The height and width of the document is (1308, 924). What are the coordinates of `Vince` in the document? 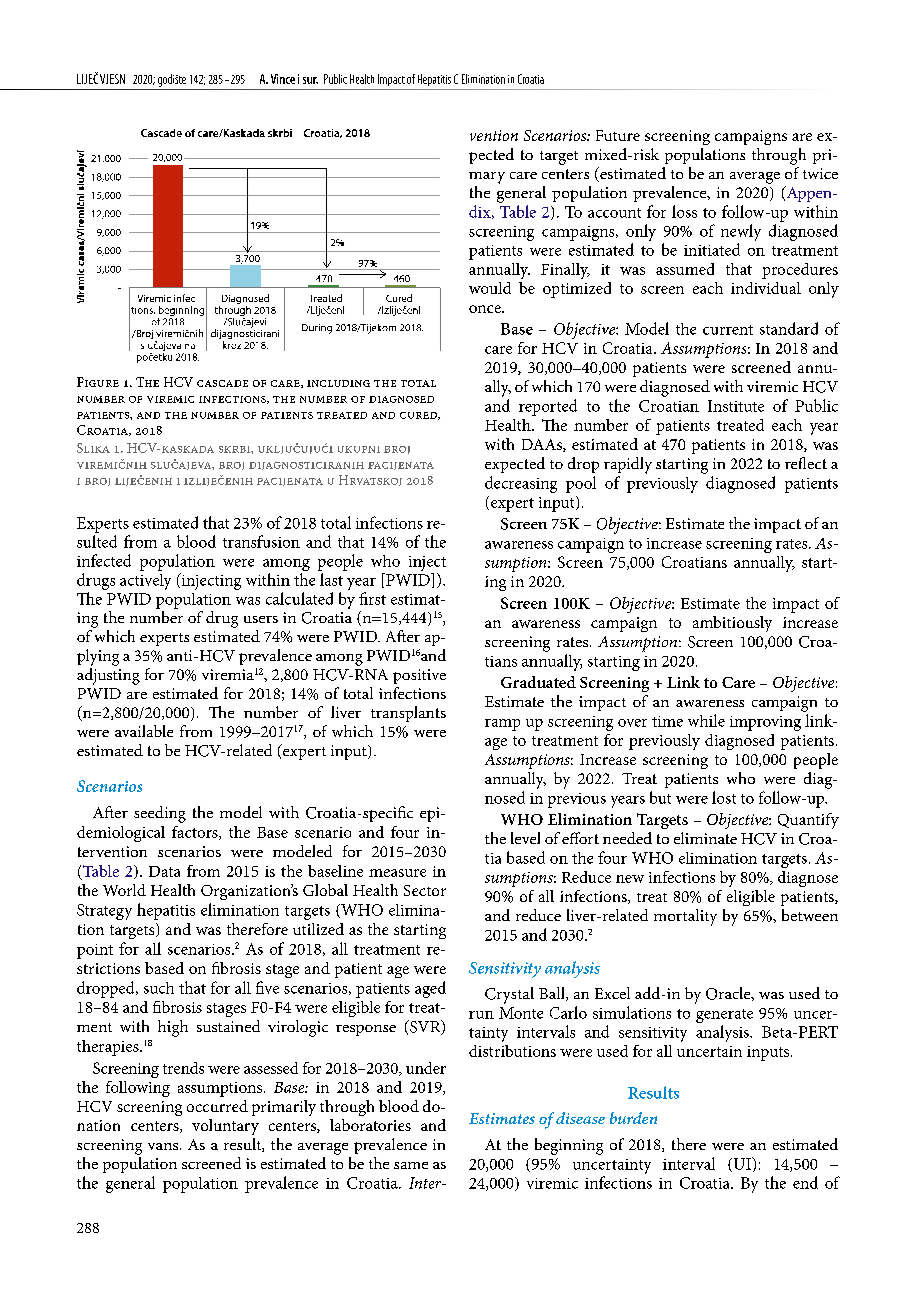 It's located at (283, 79).
